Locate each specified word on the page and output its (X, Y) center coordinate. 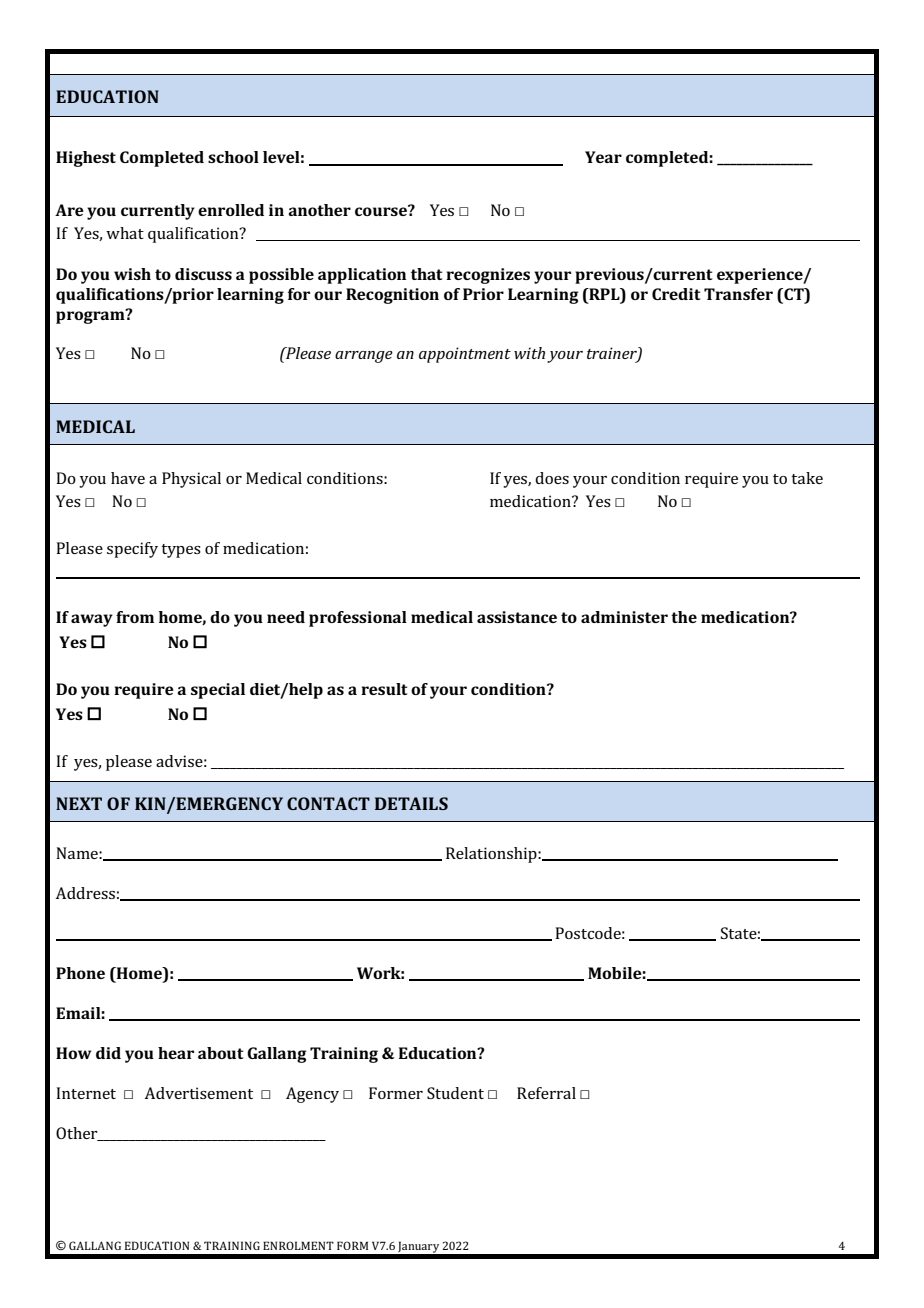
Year (603, 157)
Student (455, 1093)
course (382, 210)
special (218, 691)
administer (624, 617)
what (125, 233)
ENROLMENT (298, 1245)
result (384, 689)
